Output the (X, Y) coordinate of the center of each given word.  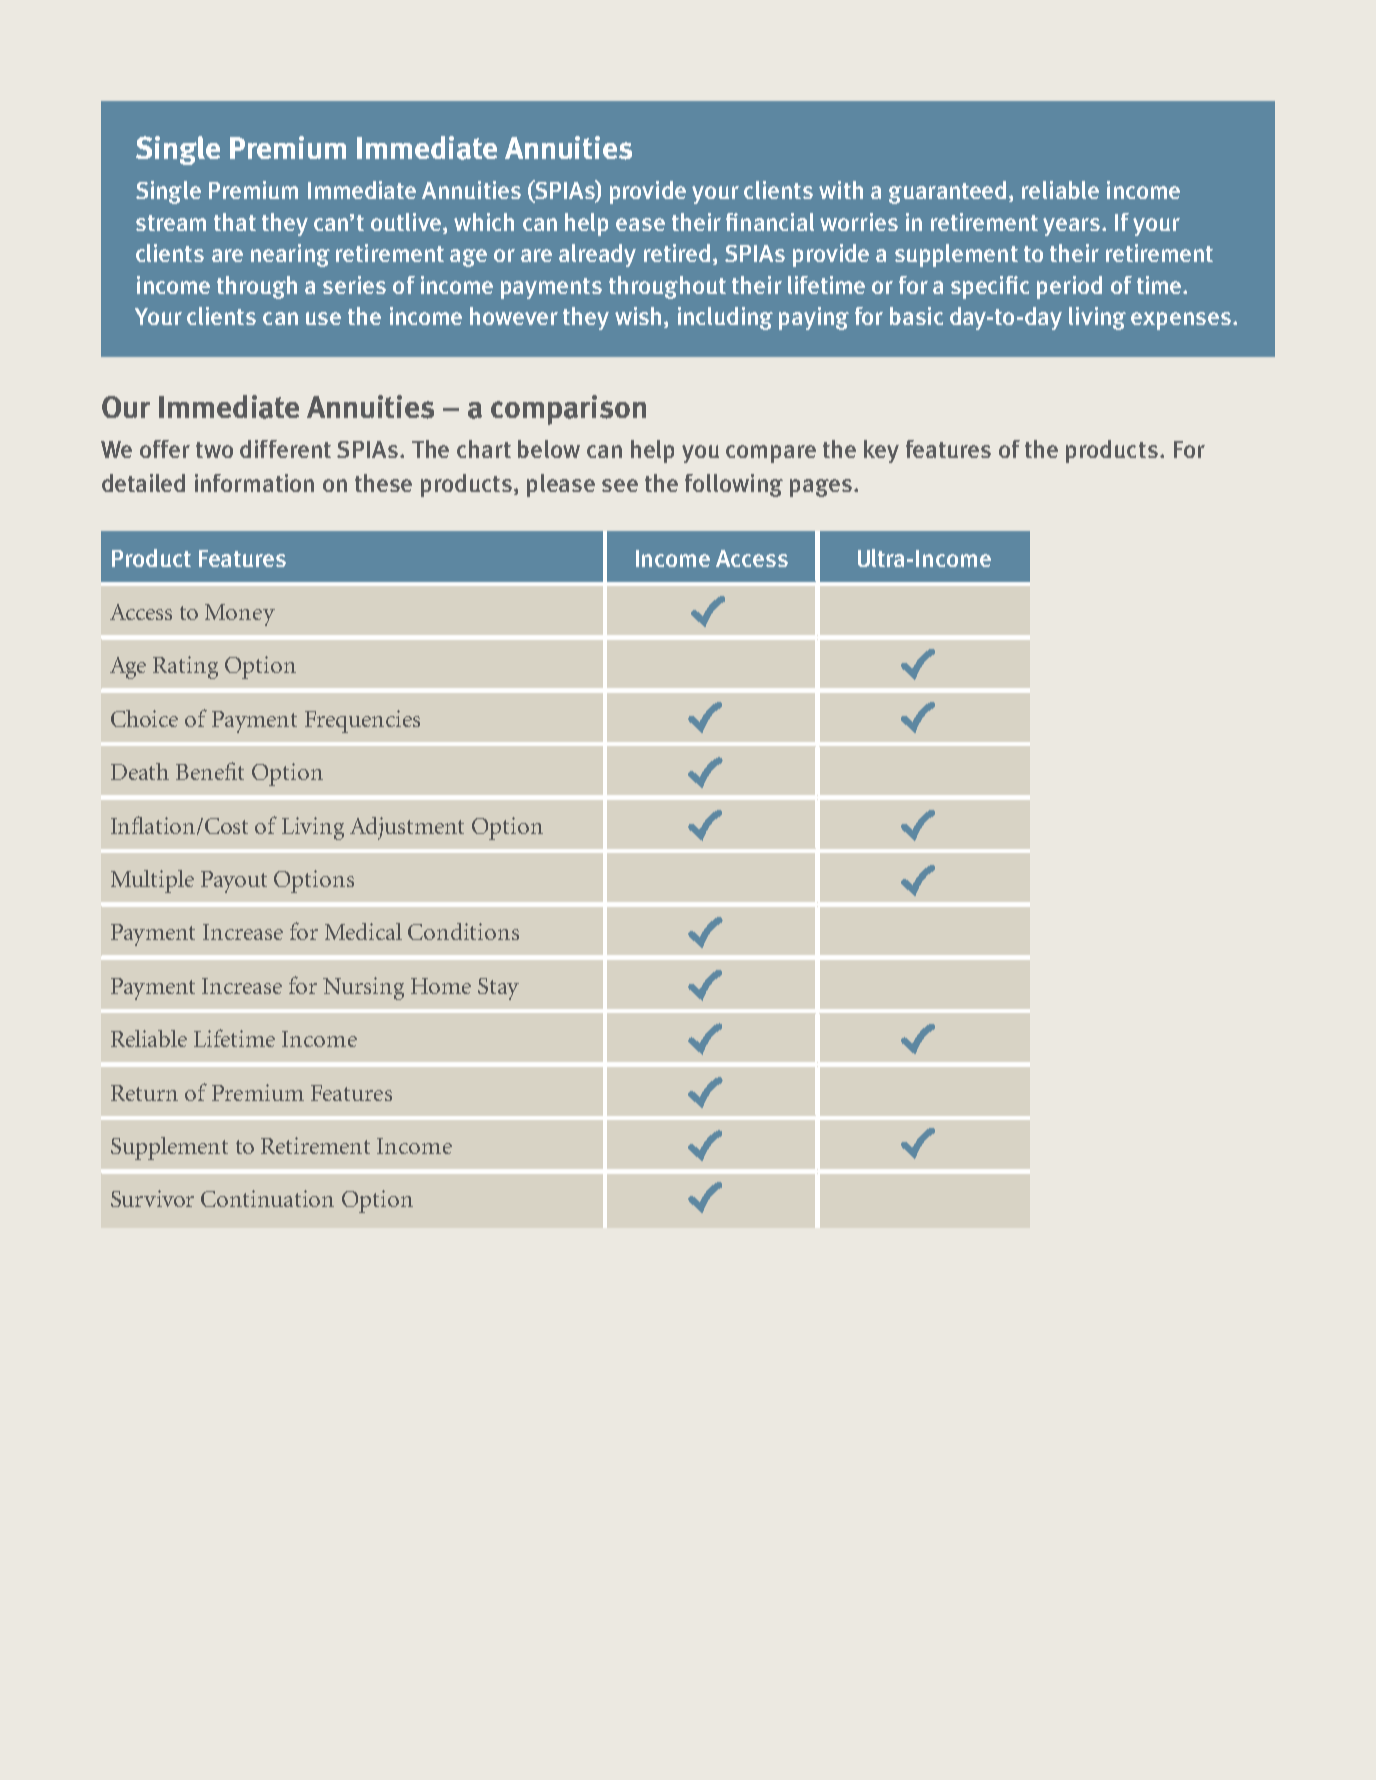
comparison (568, 410)
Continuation (267, 1198)
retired (677, 253)
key (881, 451)
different (285, 449)
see (620, 485)
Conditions (463, 931)
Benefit (210, 771)
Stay (498, 989)
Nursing (363, 988)
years (1073, 227)
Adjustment (407, 828)
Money (240, 615)
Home (441, 986)
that (235, 222)
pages (821, 488)
